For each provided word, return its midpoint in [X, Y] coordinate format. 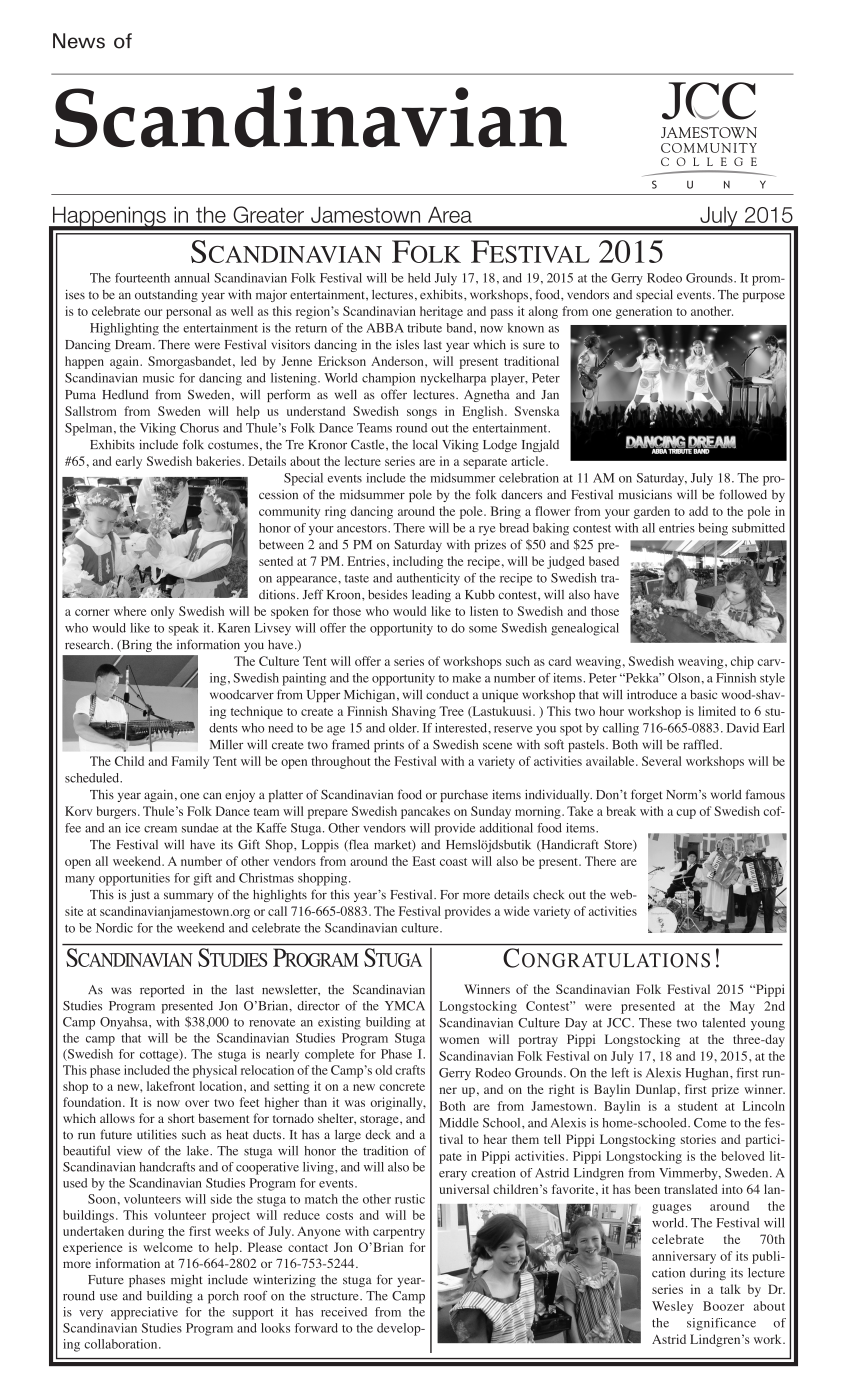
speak [184, 629]
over [197, 1103]
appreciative [144, 1313]
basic [703, 694]
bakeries [219, 461]
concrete [402, 1087]
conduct [447, 695]
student [697, 1106]
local [425, 444]
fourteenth [142, 278]
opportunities [134, 879]
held [419, 278]
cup [686, 814]
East [424, 861]
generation [644, 312]
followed [743, 494]
